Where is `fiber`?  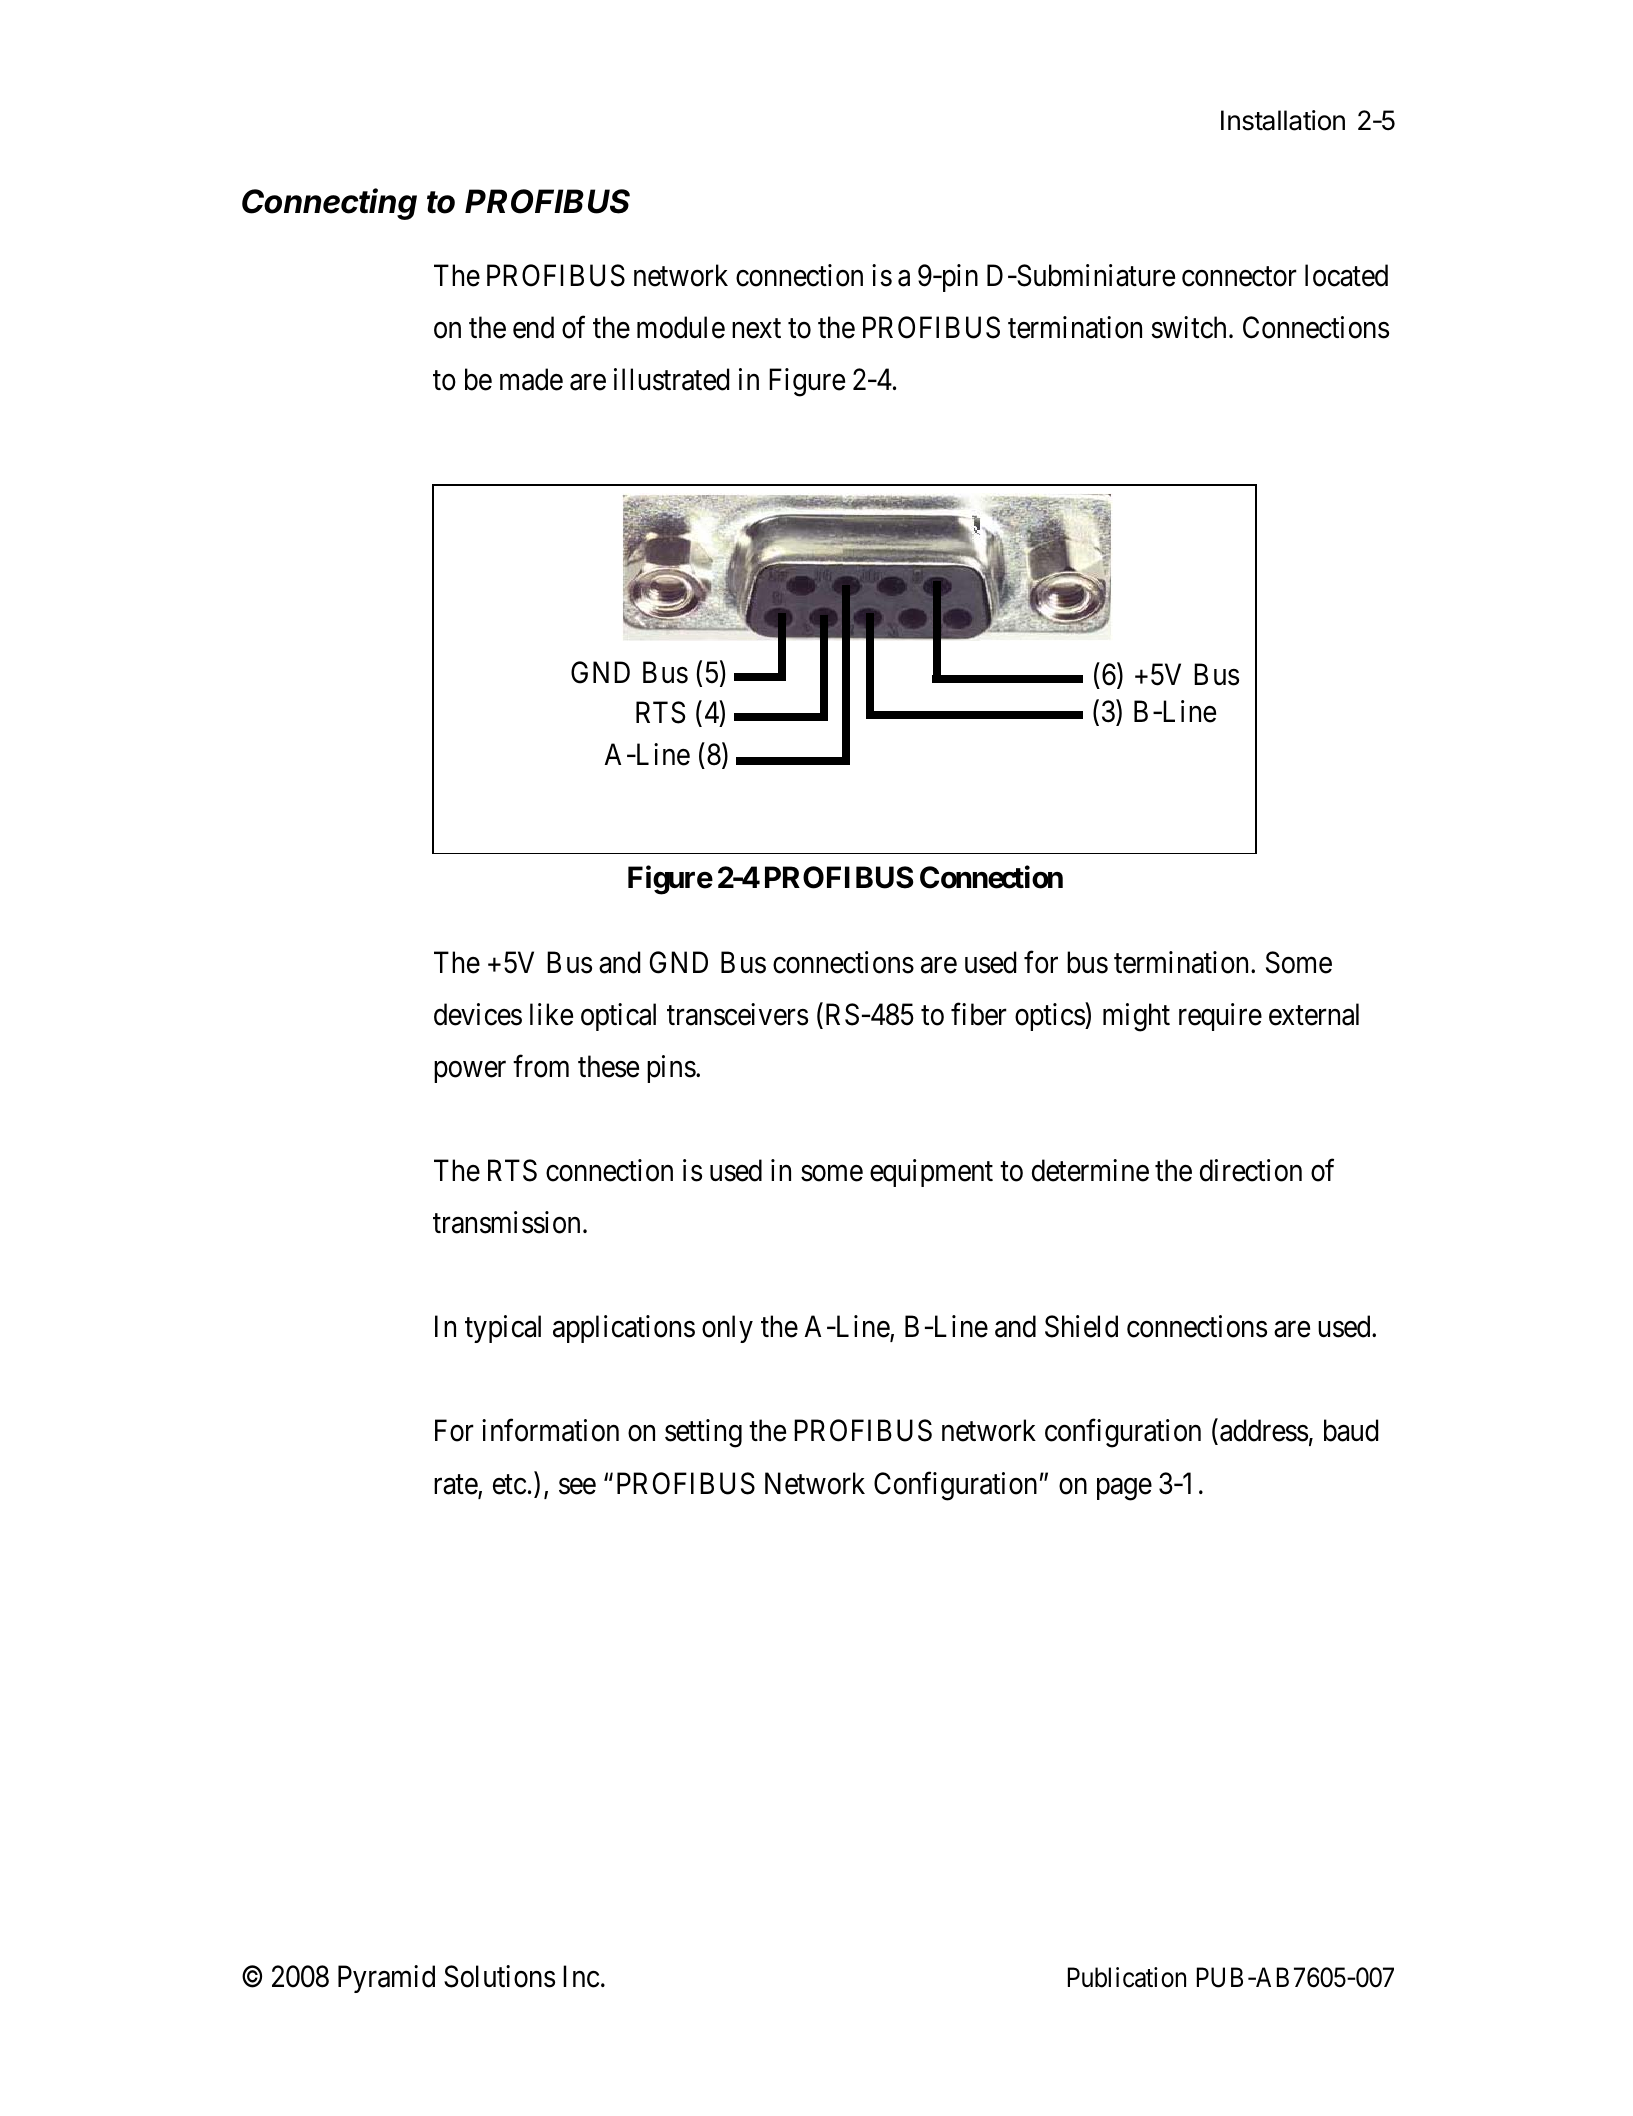
fiber is located at coordinates (979, 1014).
